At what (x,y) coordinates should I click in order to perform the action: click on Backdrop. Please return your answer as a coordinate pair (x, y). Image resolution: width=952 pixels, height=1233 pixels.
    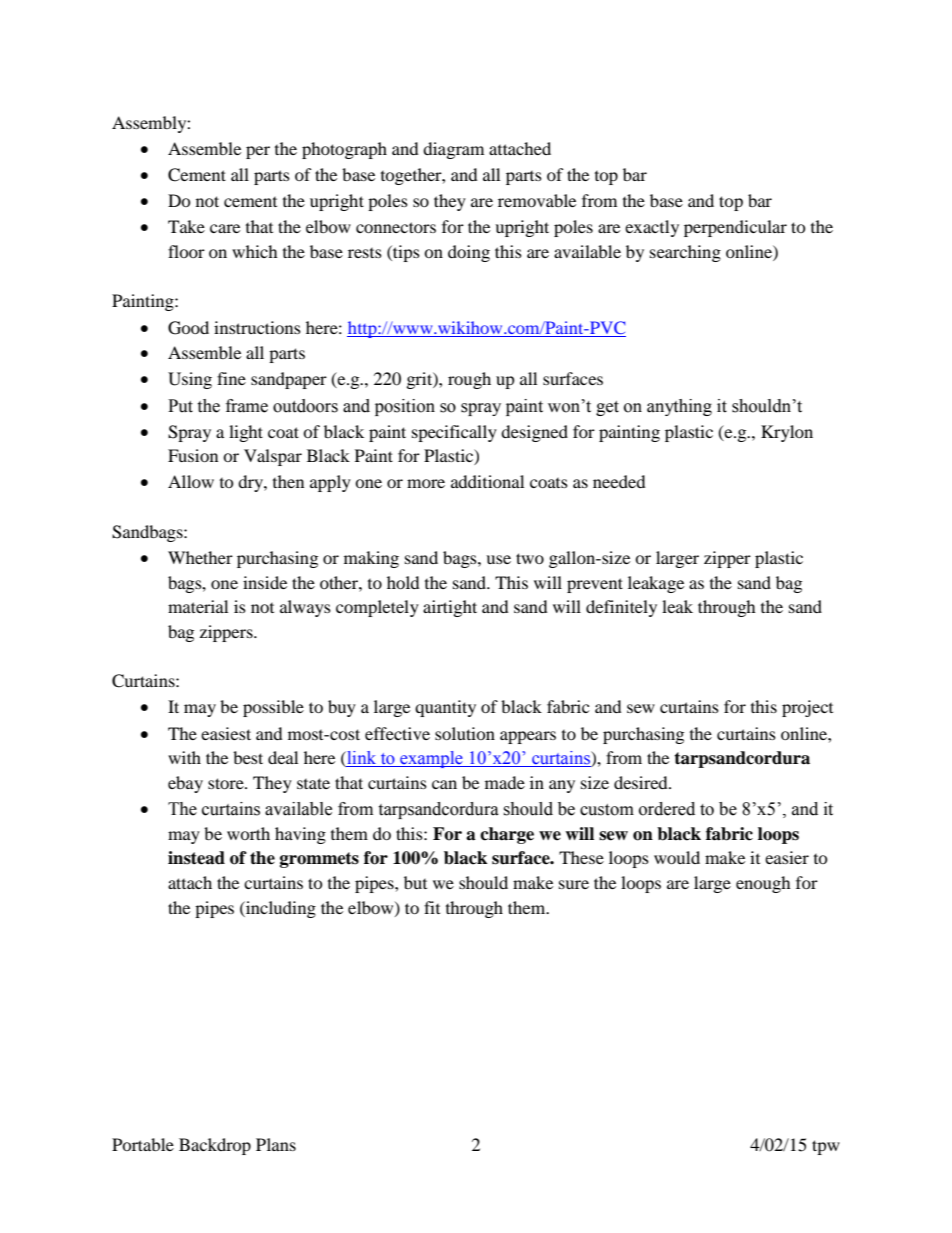
    Looking at the image, I should click on (215, 1146).
